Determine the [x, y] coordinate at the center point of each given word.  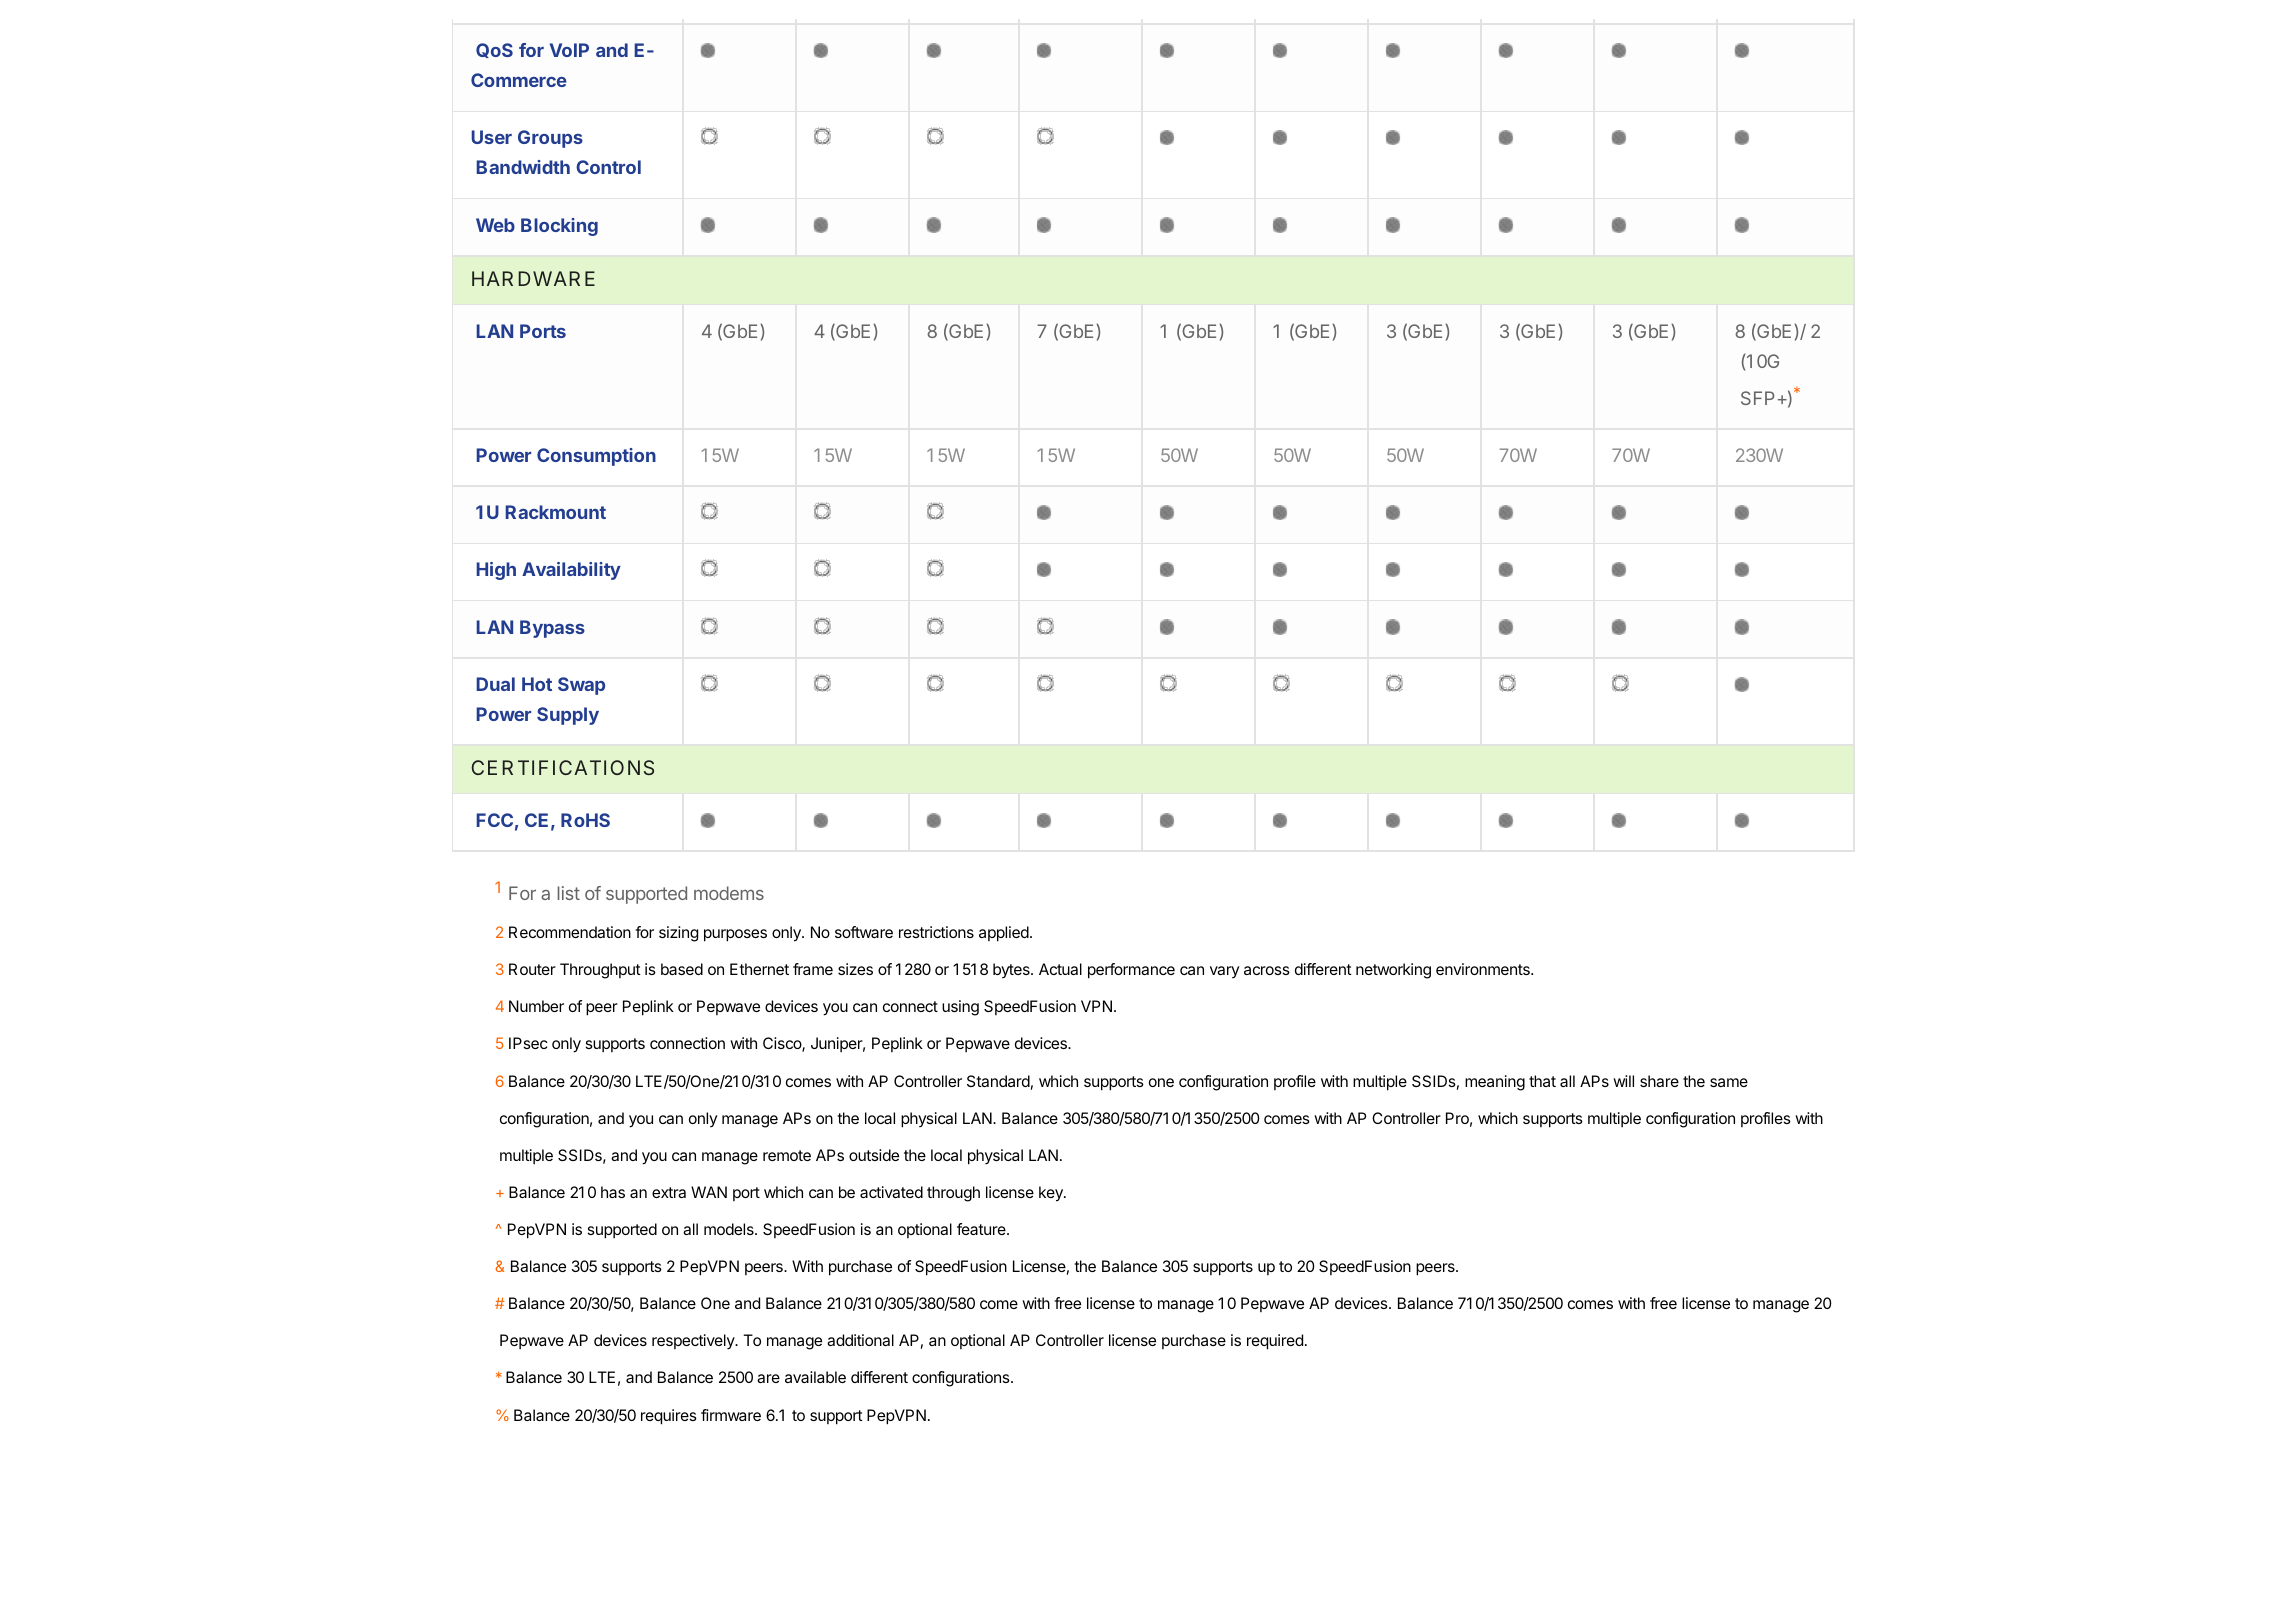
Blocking [559, 227]
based [682, 969]
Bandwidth [523, 167]
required [1275, 1342]
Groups [550, 139]
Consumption [596, 457]
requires [669, 1417]
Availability [571, 571]
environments [1484, 969]
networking [1393, 971]
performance [1131, 971]
